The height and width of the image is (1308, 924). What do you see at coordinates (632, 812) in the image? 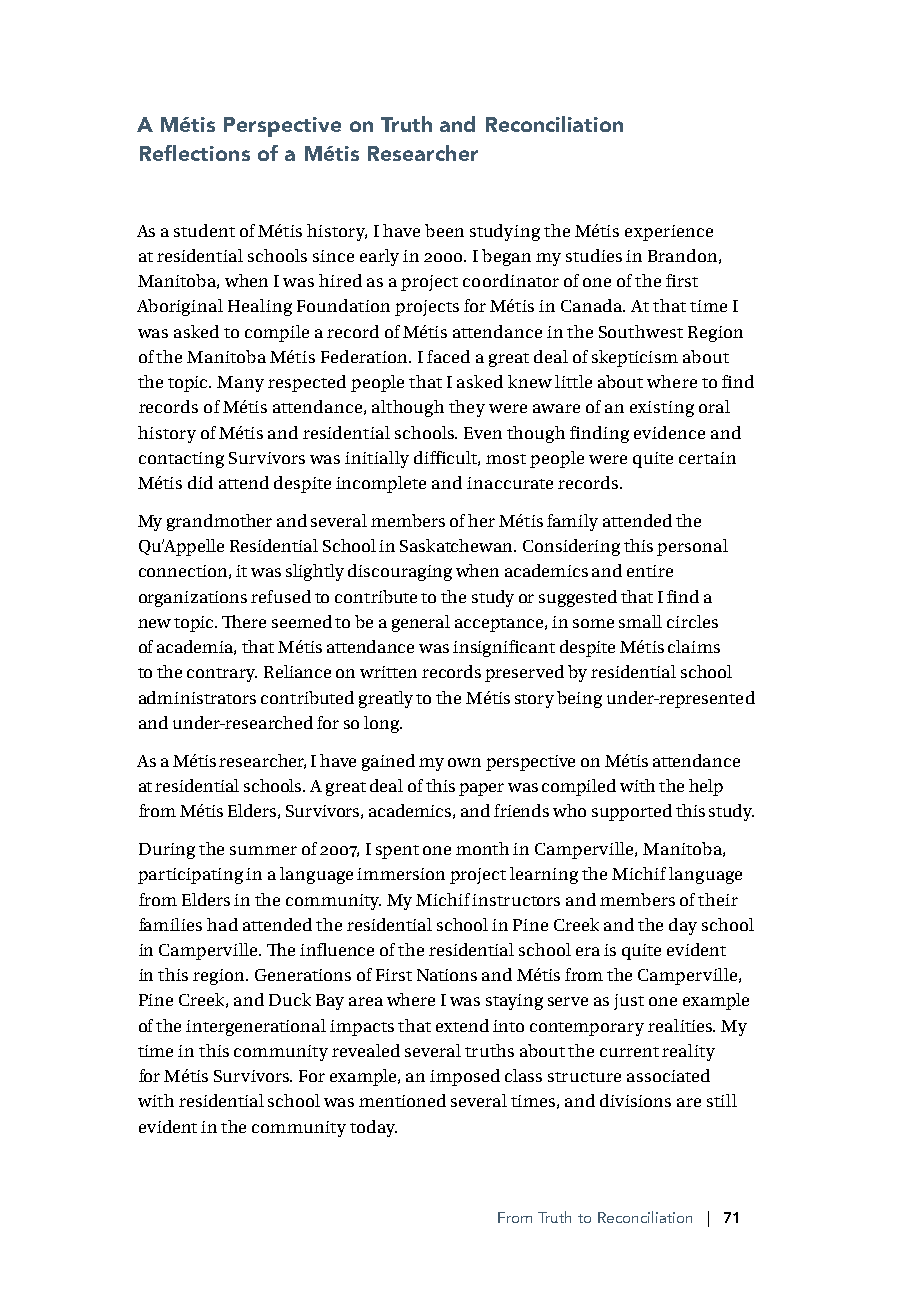
I see `supported` at bounding box center [632, 812].
